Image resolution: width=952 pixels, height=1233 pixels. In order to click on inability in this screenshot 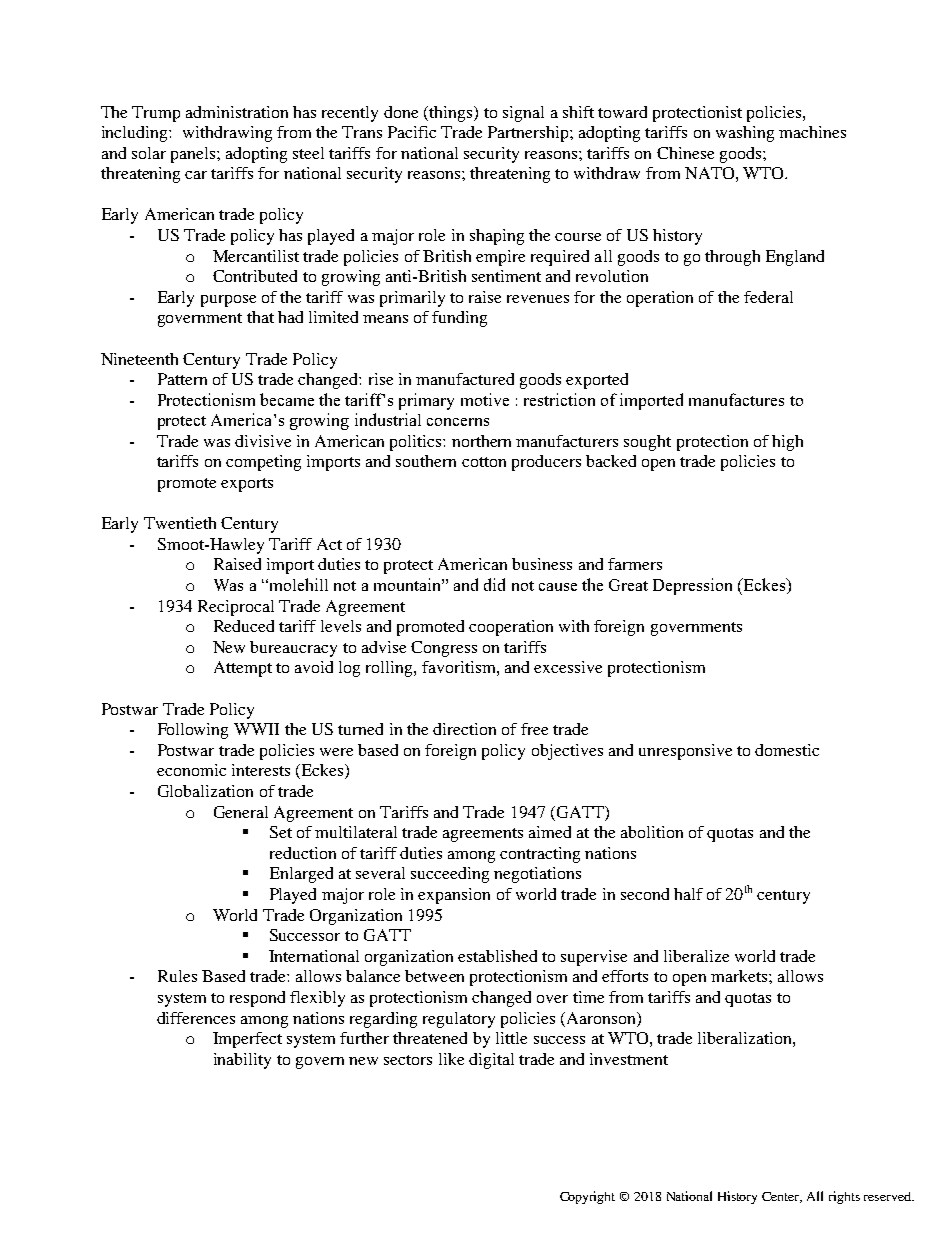, I will do `click(242, 1061)`.
